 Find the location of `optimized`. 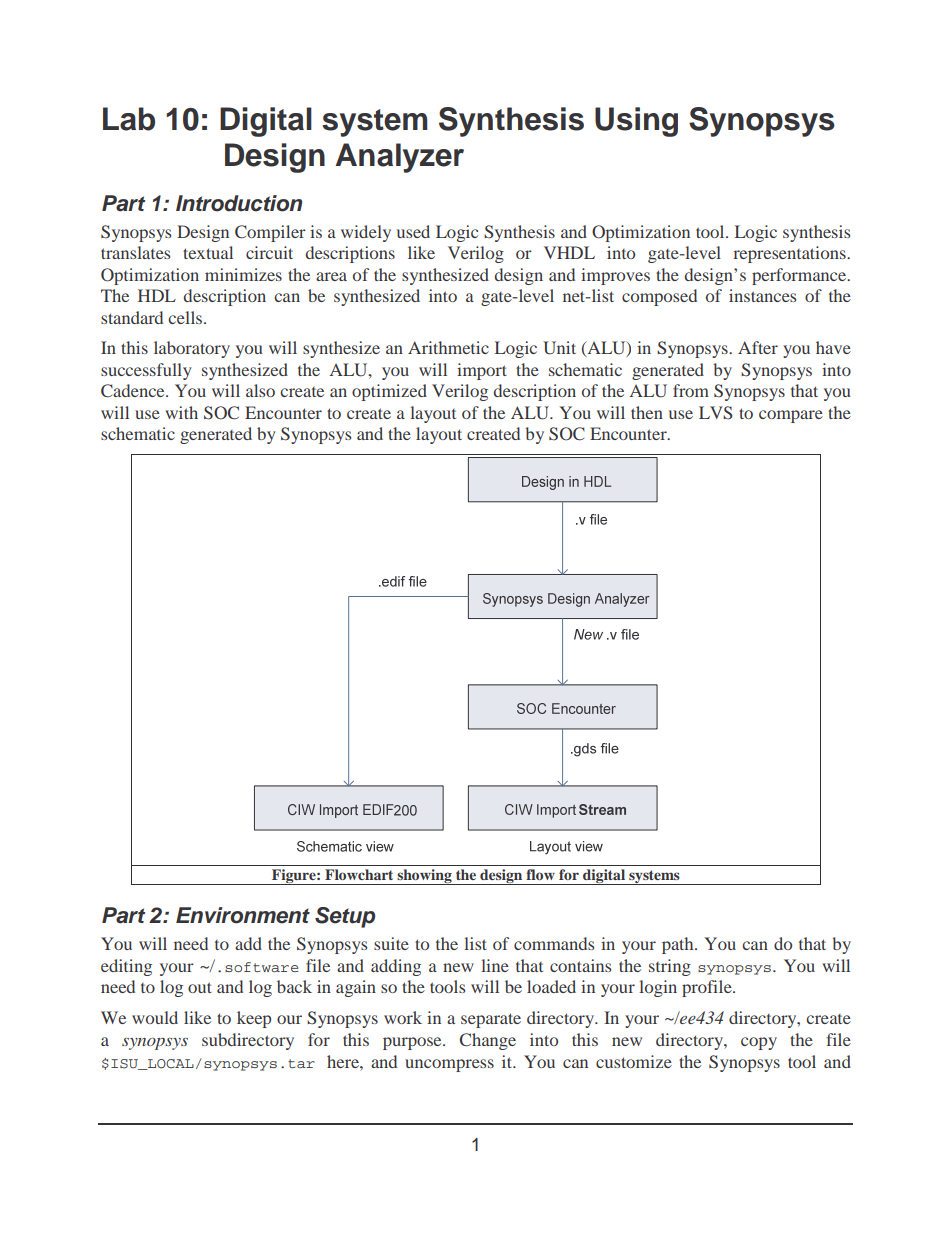

optimized is located at coordinates (389, 392).
